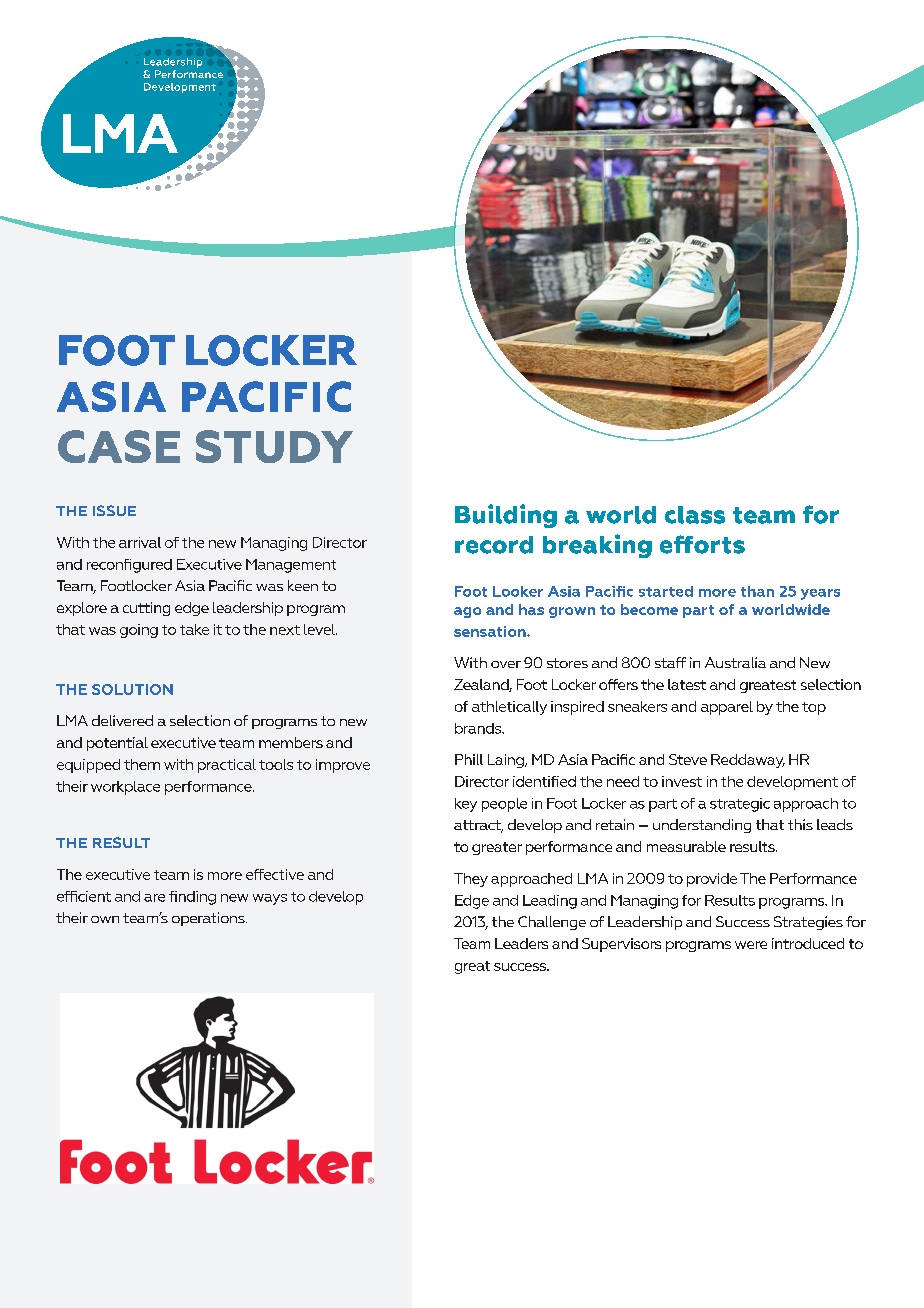 Image resolution: width=924 pixels, height=1308 pixels. I want to click on class, so click(695, 515).
